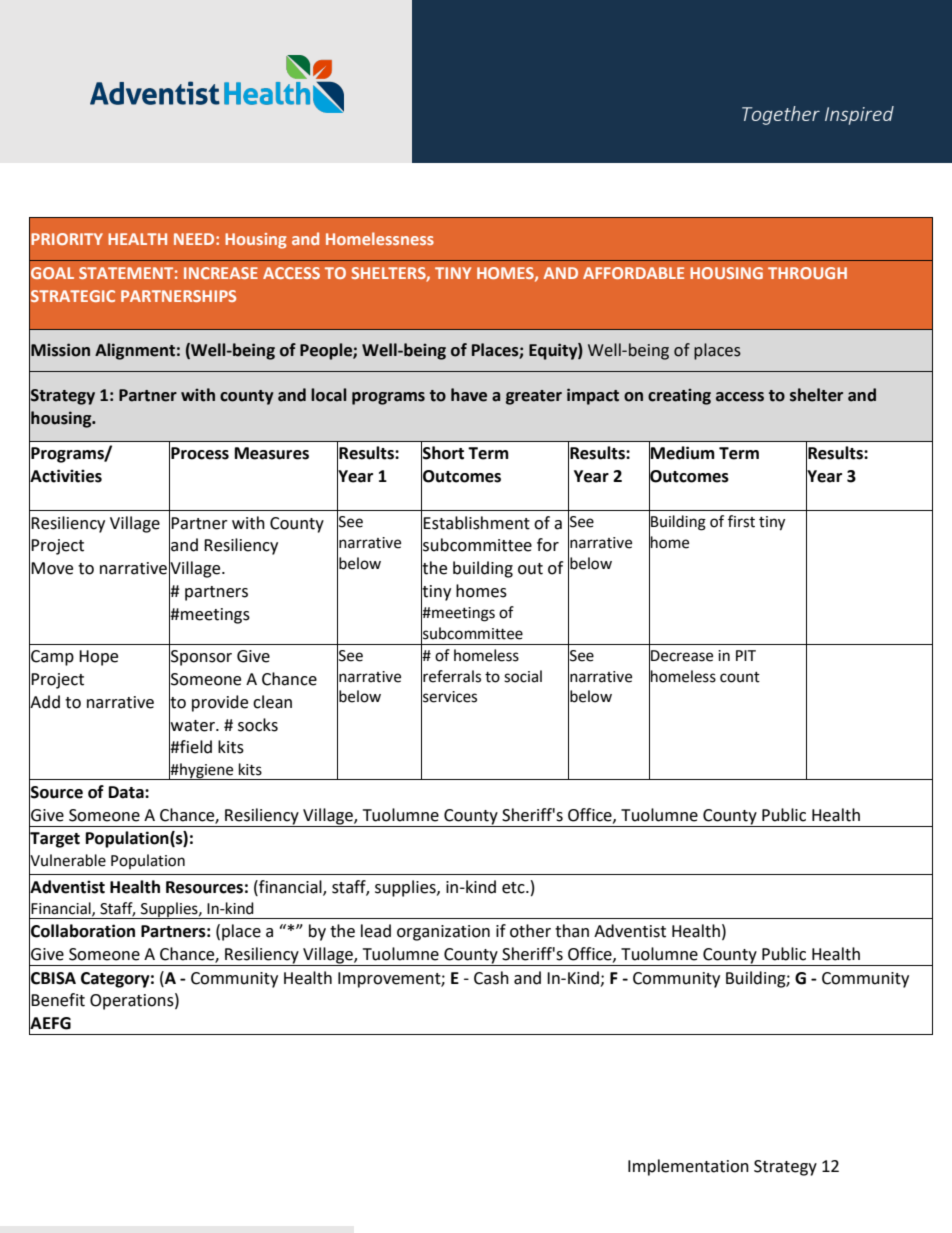  What do you see at coordinates (633, 273) in the screenshot?
I see `AFFORDABLE` at bounding box center [633, 273].
